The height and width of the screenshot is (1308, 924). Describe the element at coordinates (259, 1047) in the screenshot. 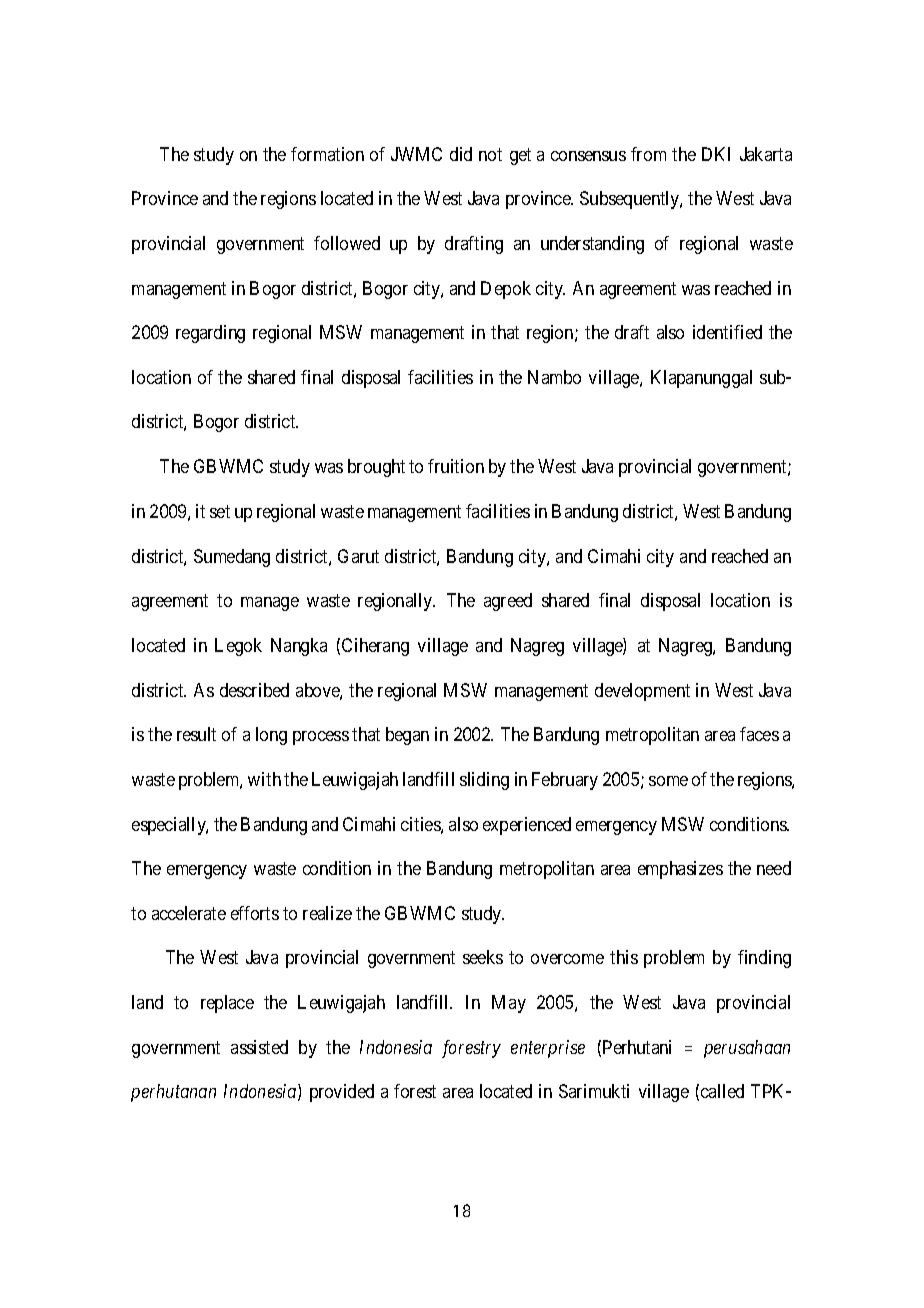

I see `assisted` at that location.
